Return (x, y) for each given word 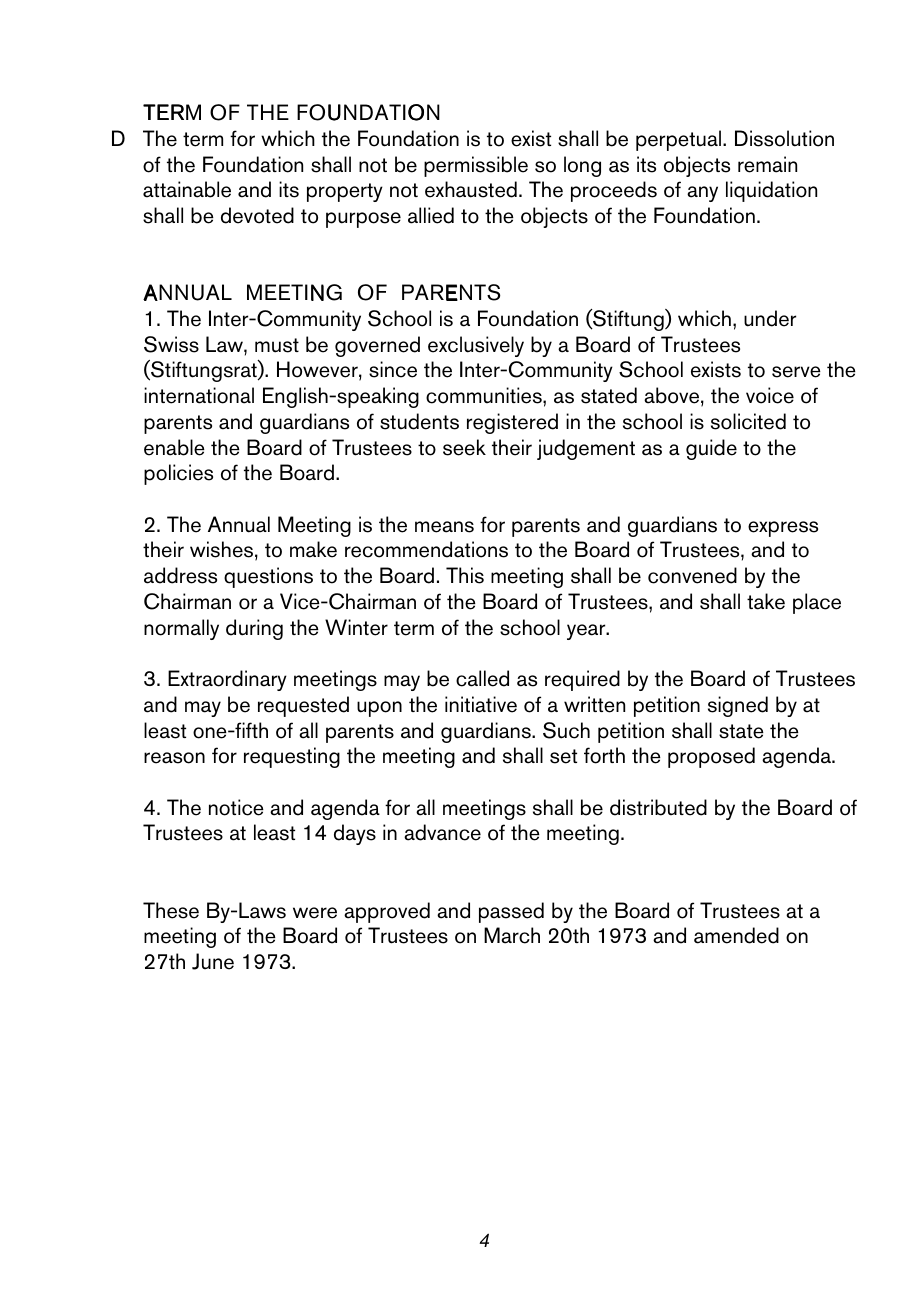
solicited (748, 421)
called (482, 678)
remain (767, 164)
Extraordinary (227, 680)
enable (174, 447)
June (213, 961)
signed (738, 706)
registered (512, 423)
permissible (476, 166)
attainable (187, 189)
